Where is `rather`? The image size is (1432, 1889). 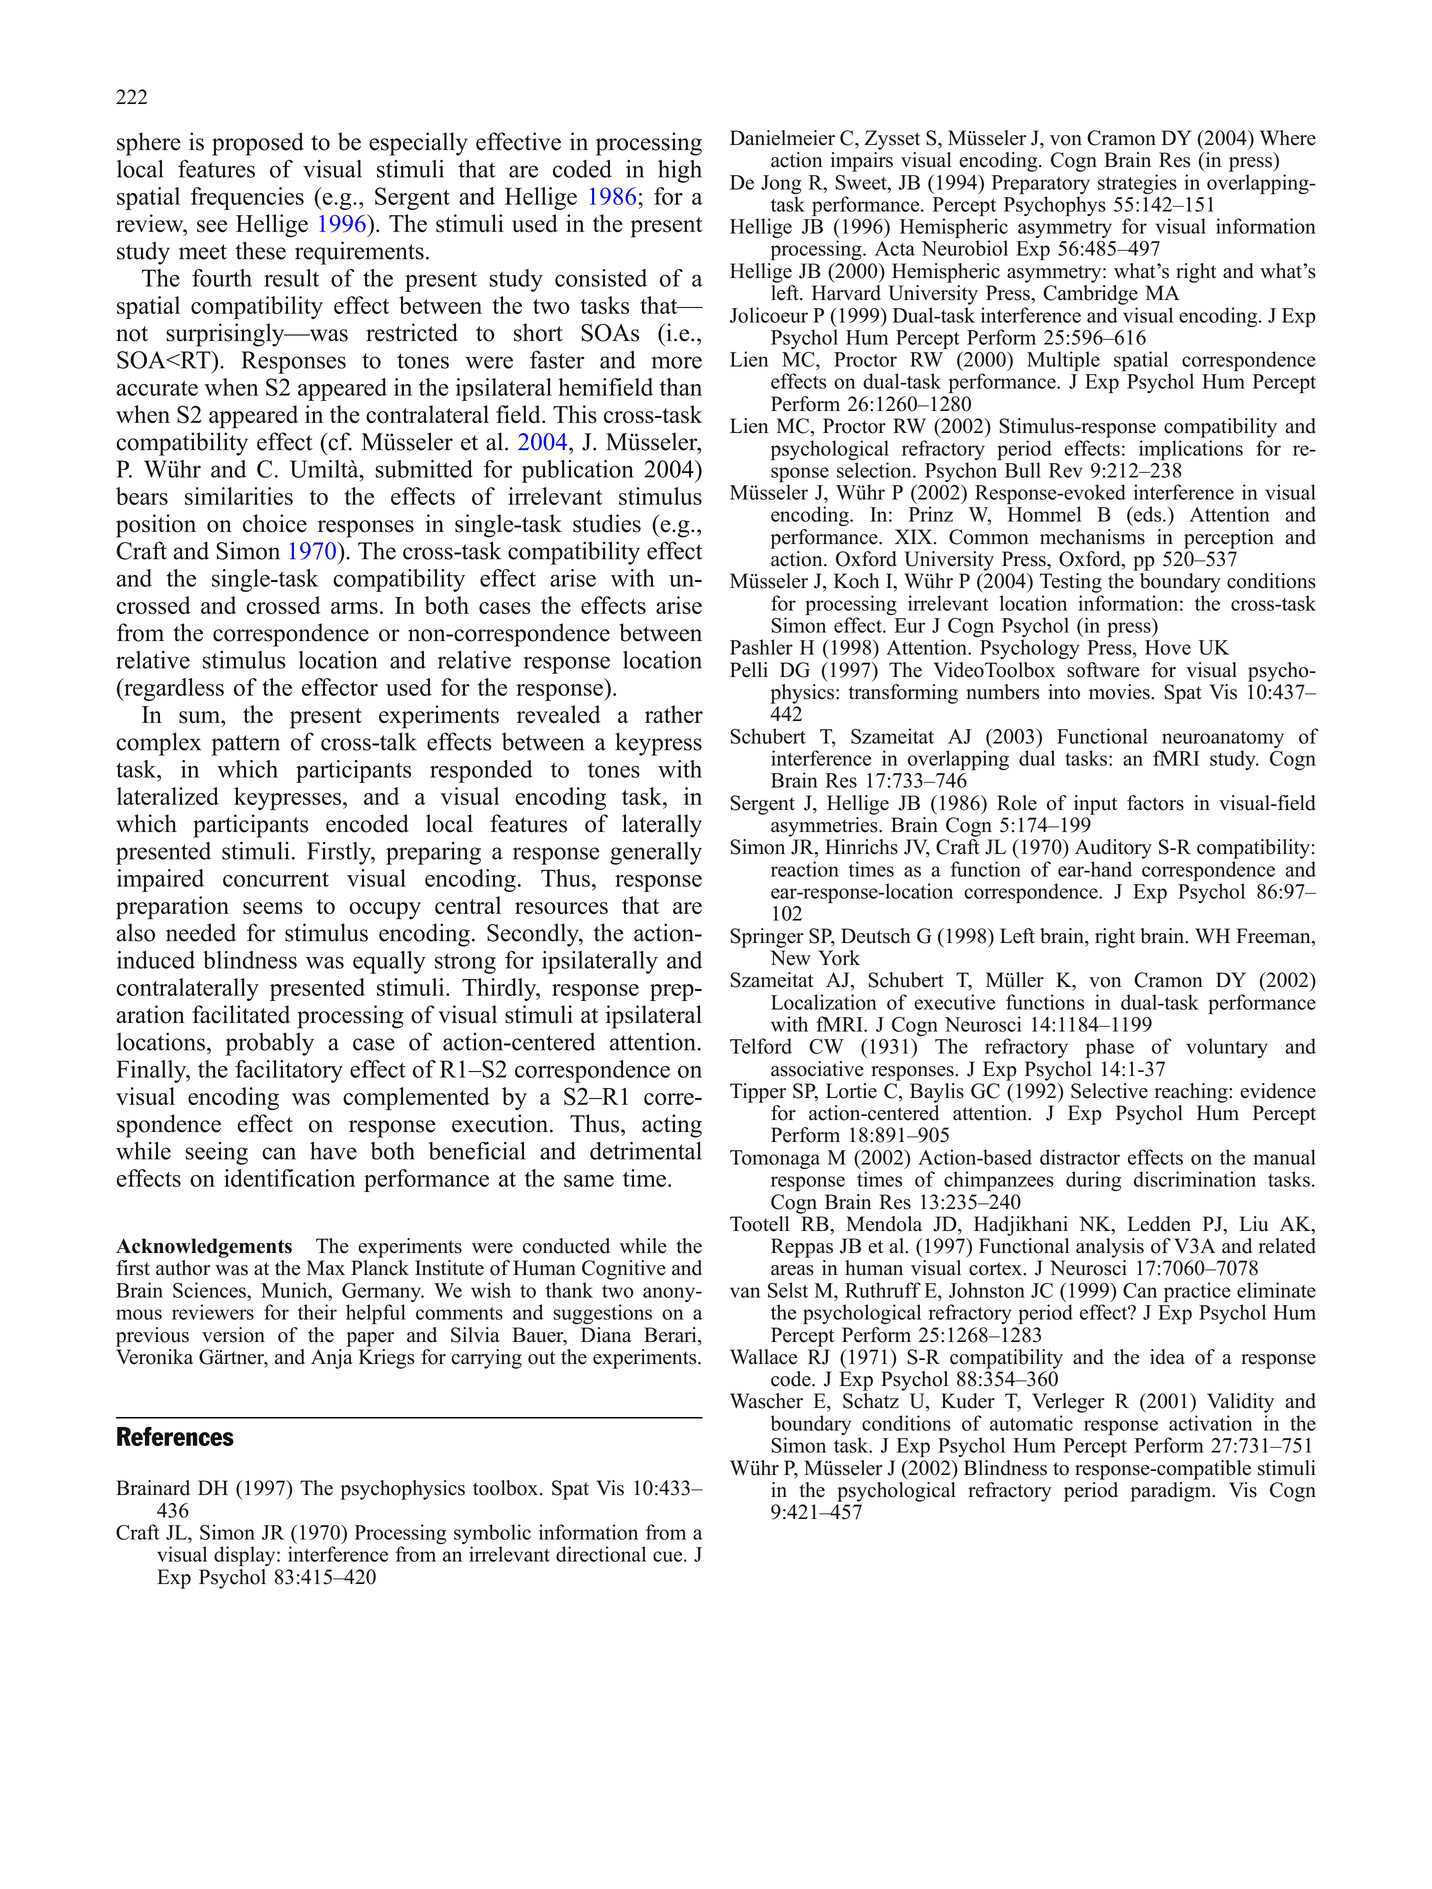
rather is located at coordinates (674, 714).
